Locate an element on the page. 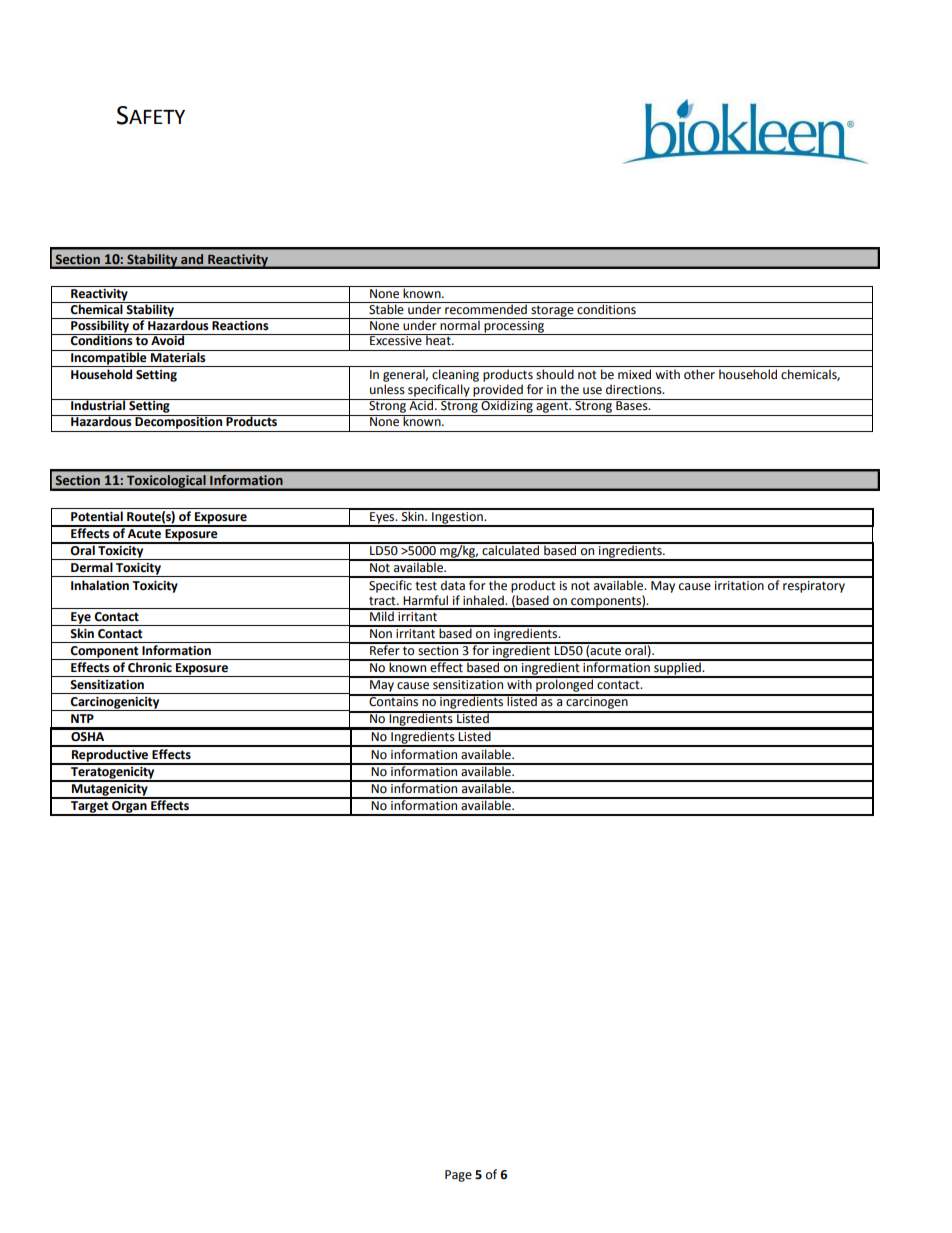 This page has width=952, height=1233. Contains is located at coordinates (394, 701).
